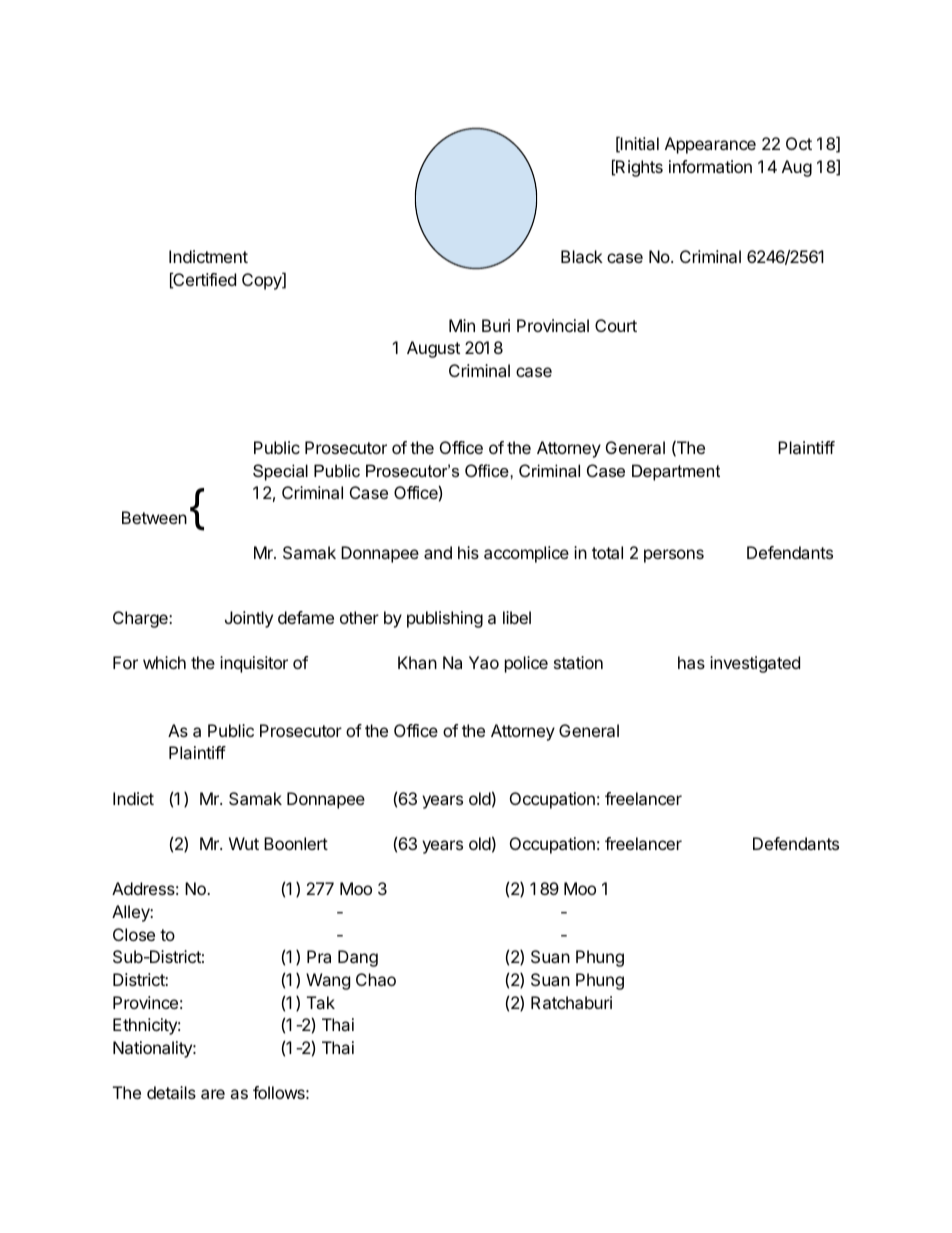 This document has width=952, height=1233. Describe the element at coordinates (755, 664) in the document. I see `investigated` at that location.
